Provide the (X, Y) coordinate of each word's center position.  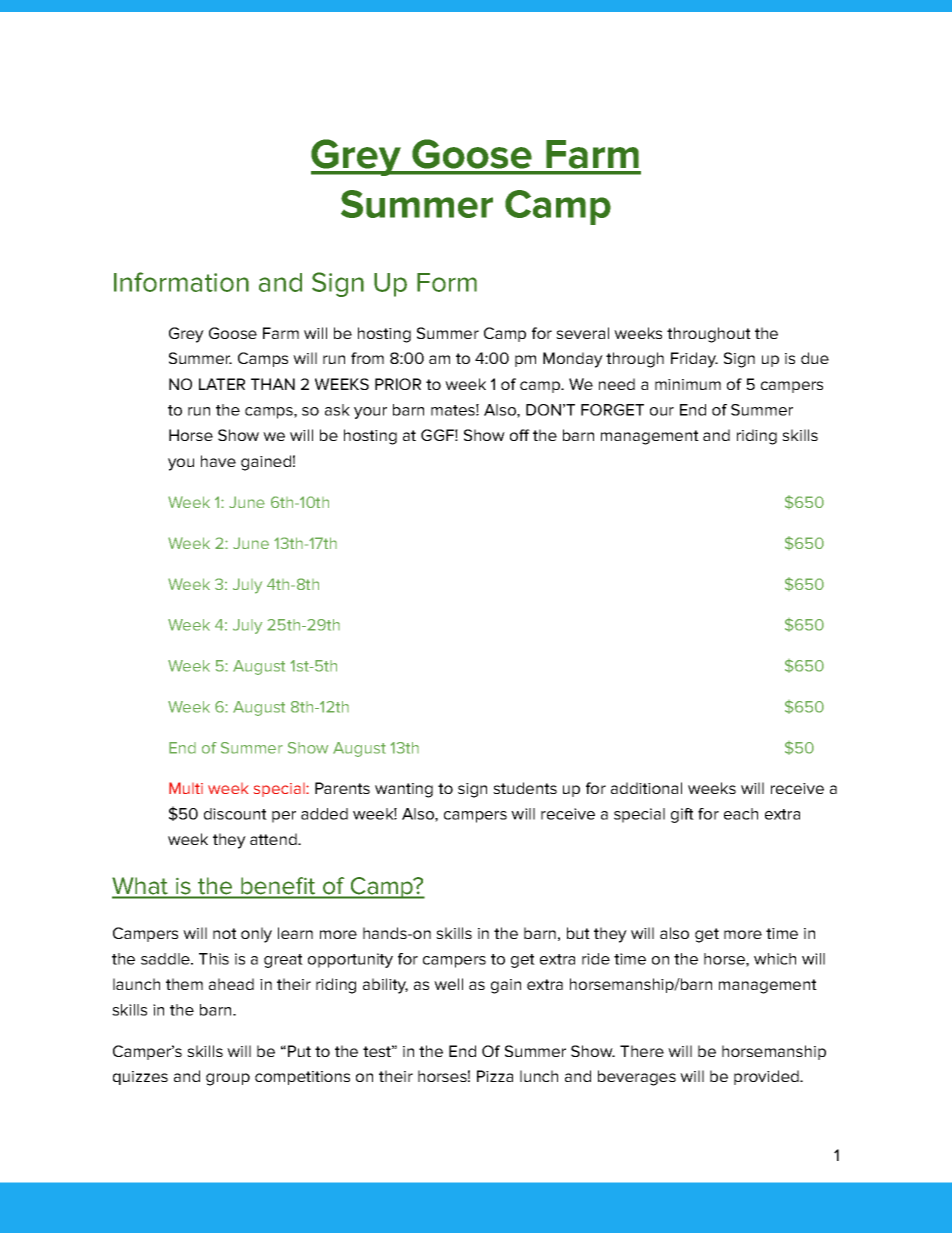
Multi (186, 788)
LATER (222, 384)
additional (646, 788)
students (525, 788)
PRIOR (398, 384)
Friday (694, 360)
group (228, 1079)
